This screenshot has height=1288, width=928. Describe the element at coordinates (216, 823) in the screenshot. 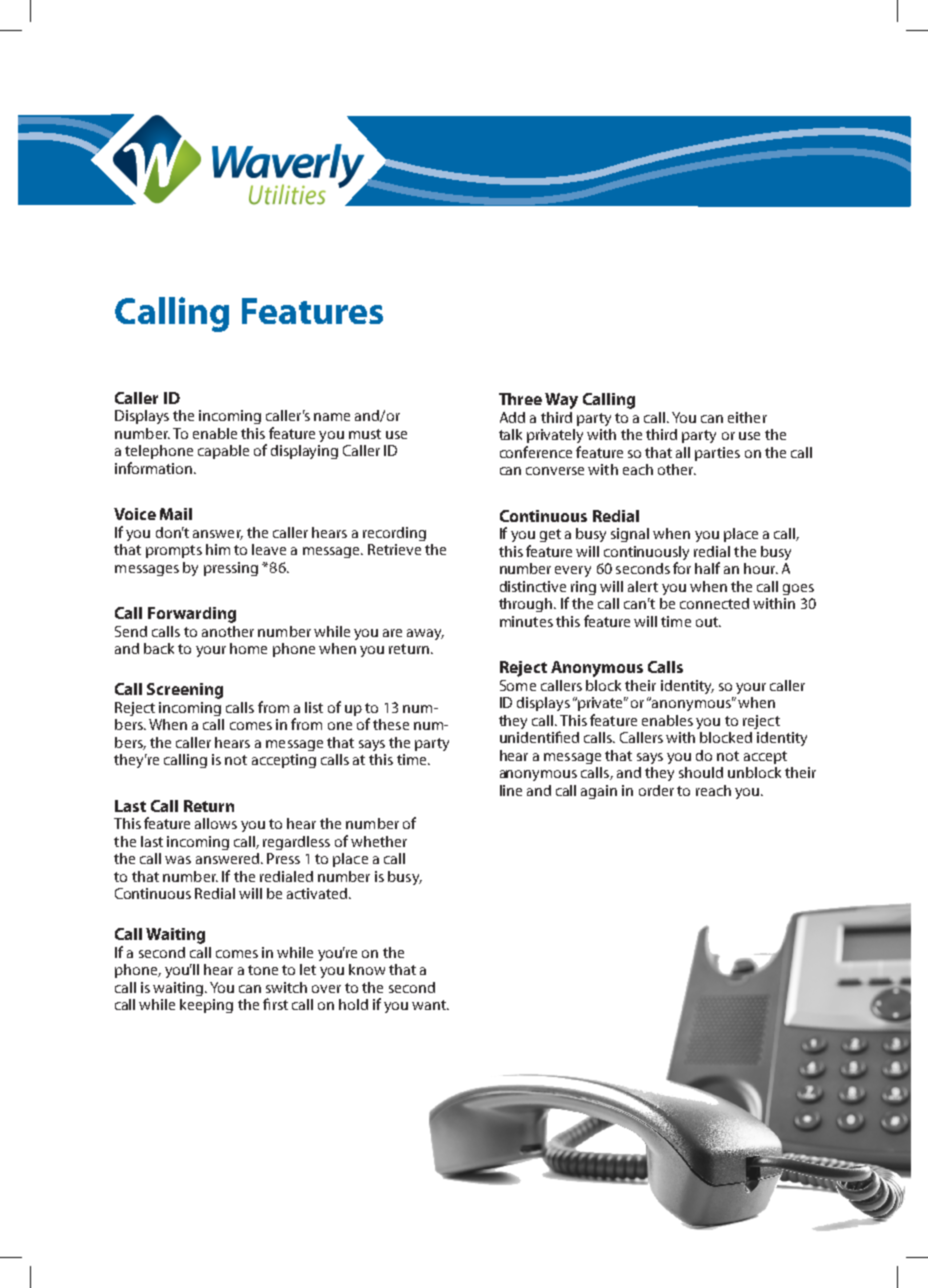

I see `allows` at that location.
